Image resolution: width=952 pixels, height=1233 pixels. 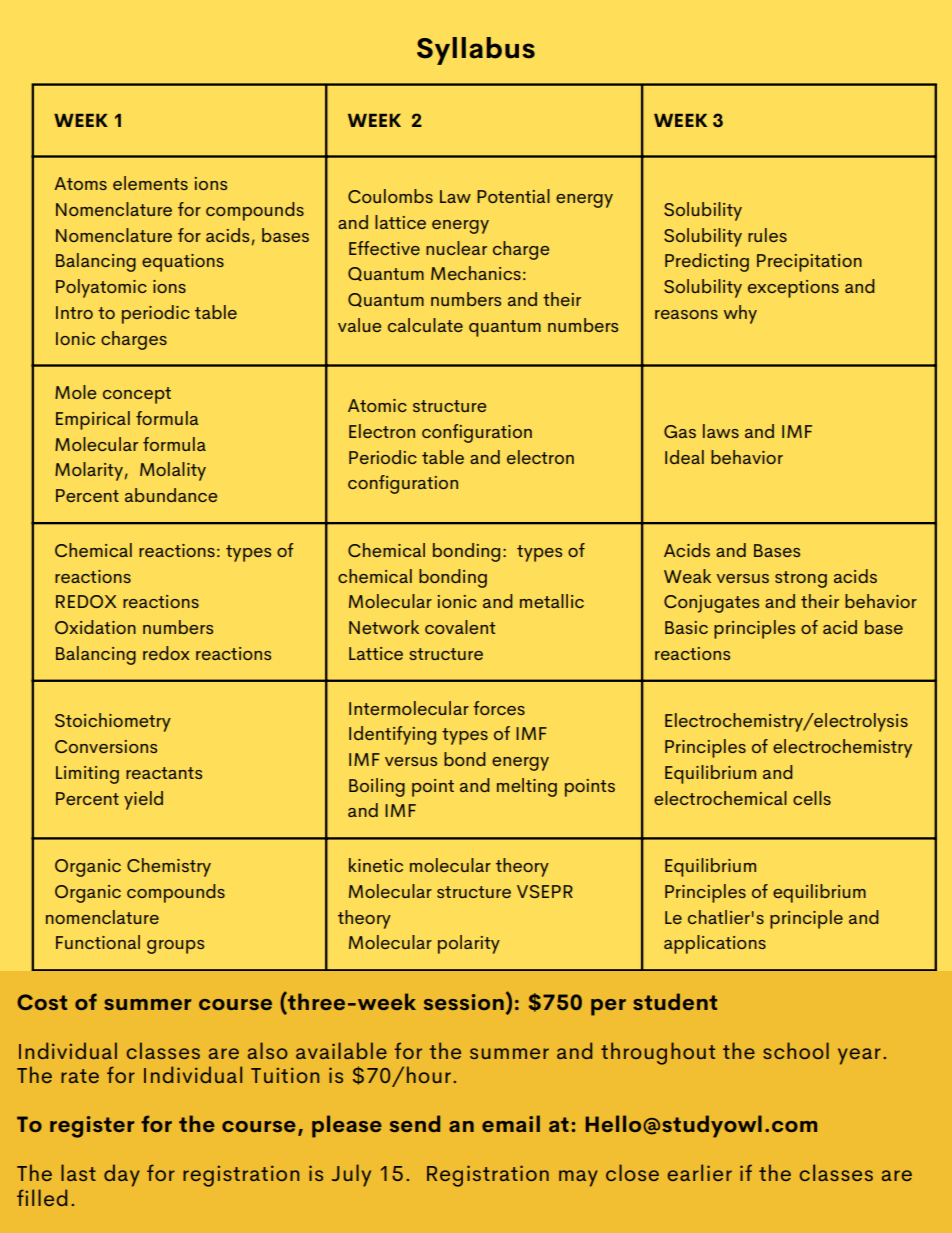 What do you see at coordinates (415, 1123) in the screenshot?
I see `send` at bounding box center [415, 1123].
